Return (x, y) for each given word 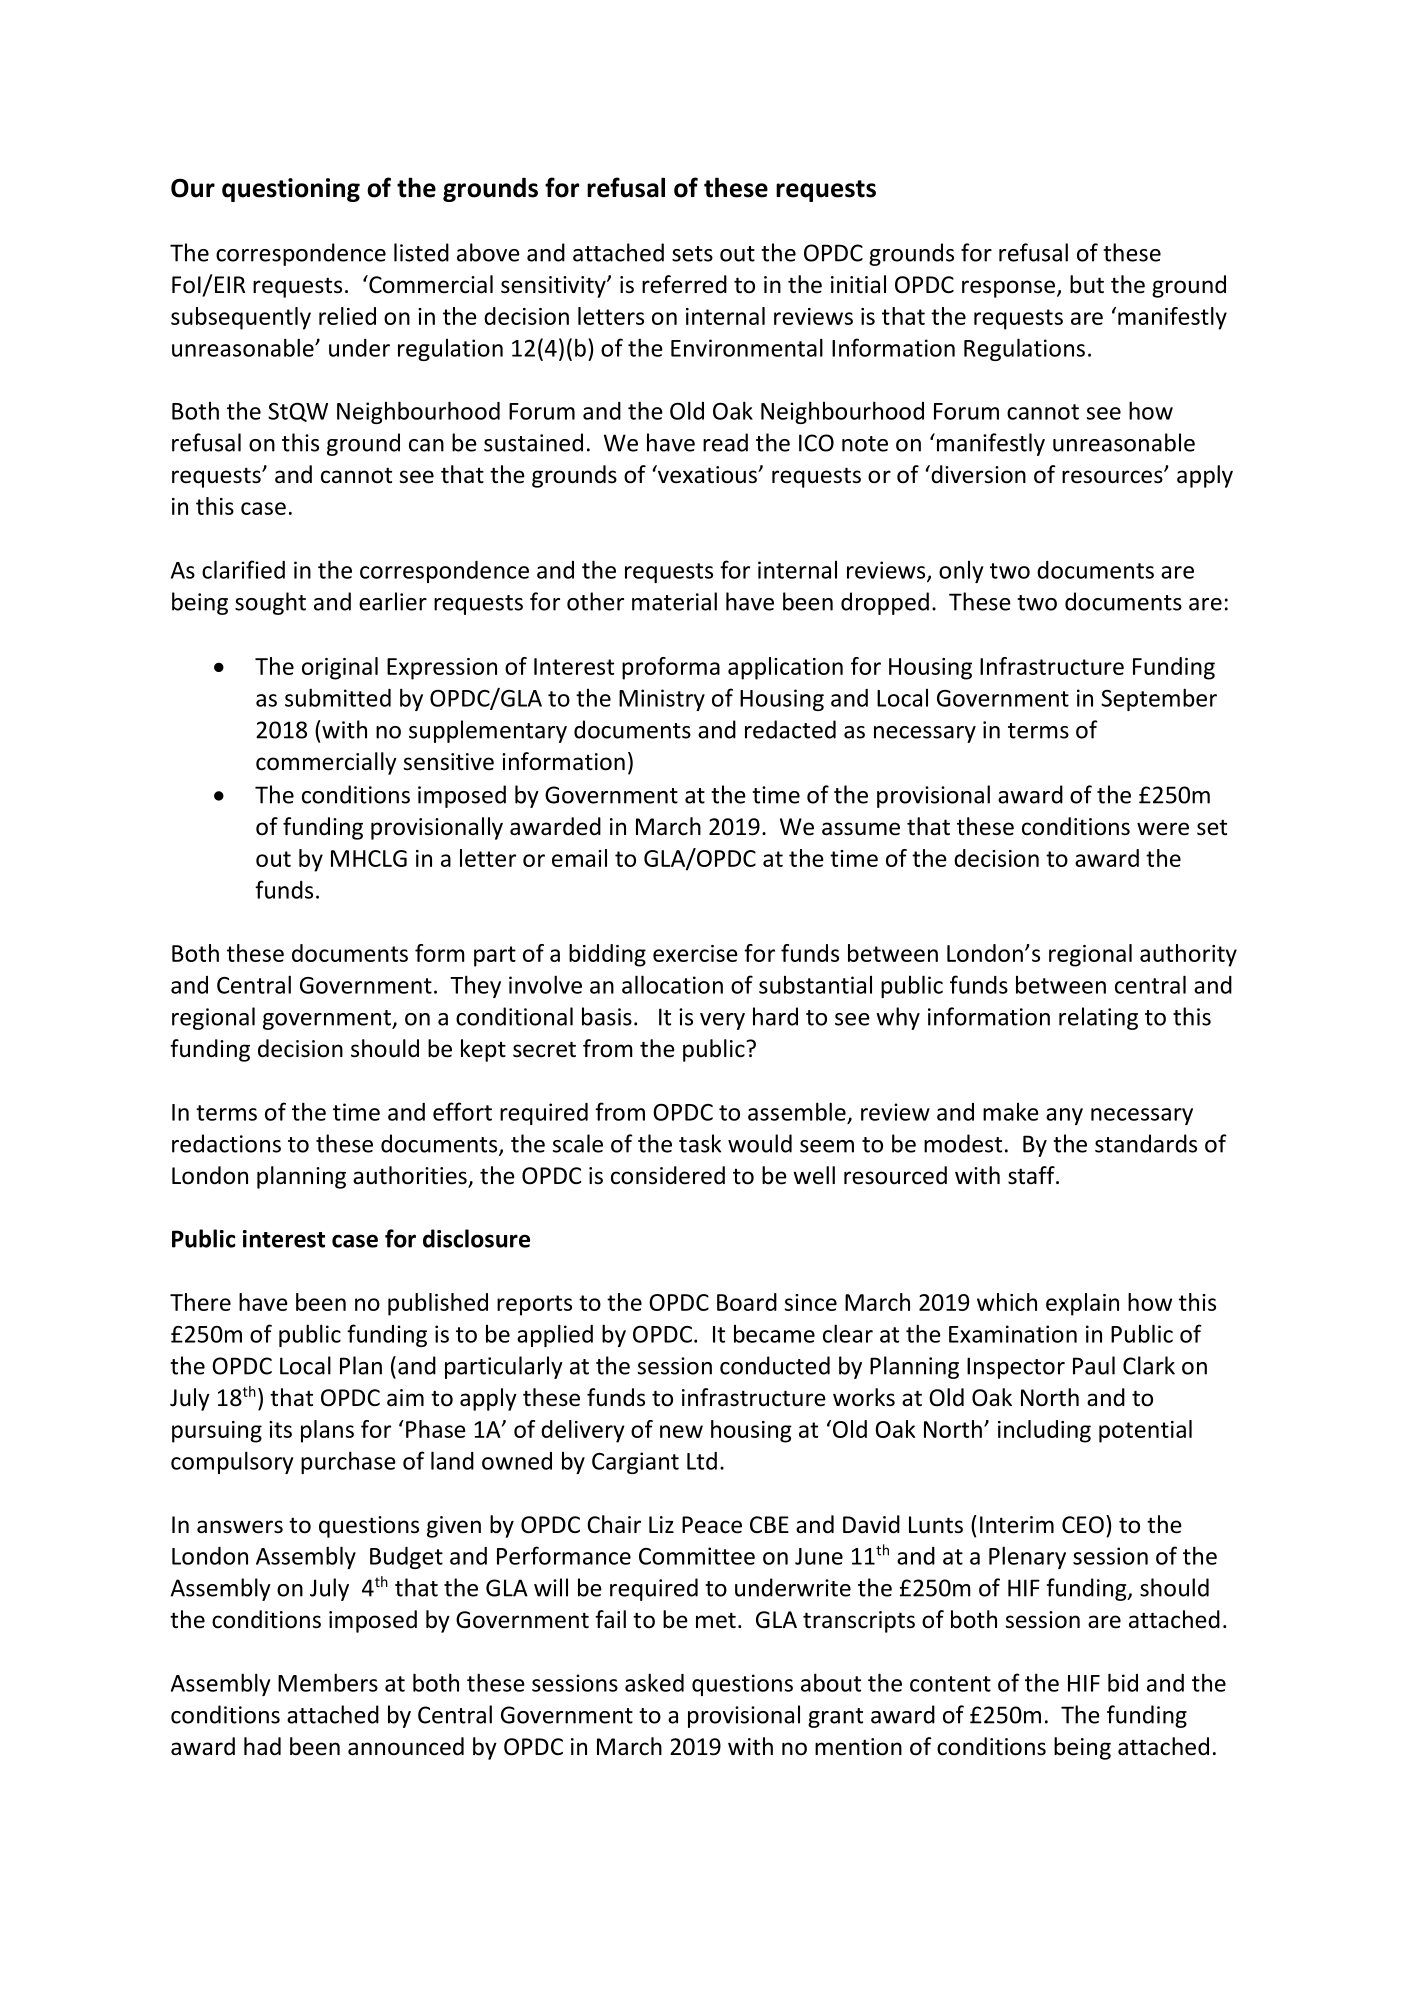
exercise (695, 953)
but (1087, 284)
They (475, 986)
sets (692, 254)
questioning (291, 190)
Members (328, 1682)
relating (1098, 1018)
